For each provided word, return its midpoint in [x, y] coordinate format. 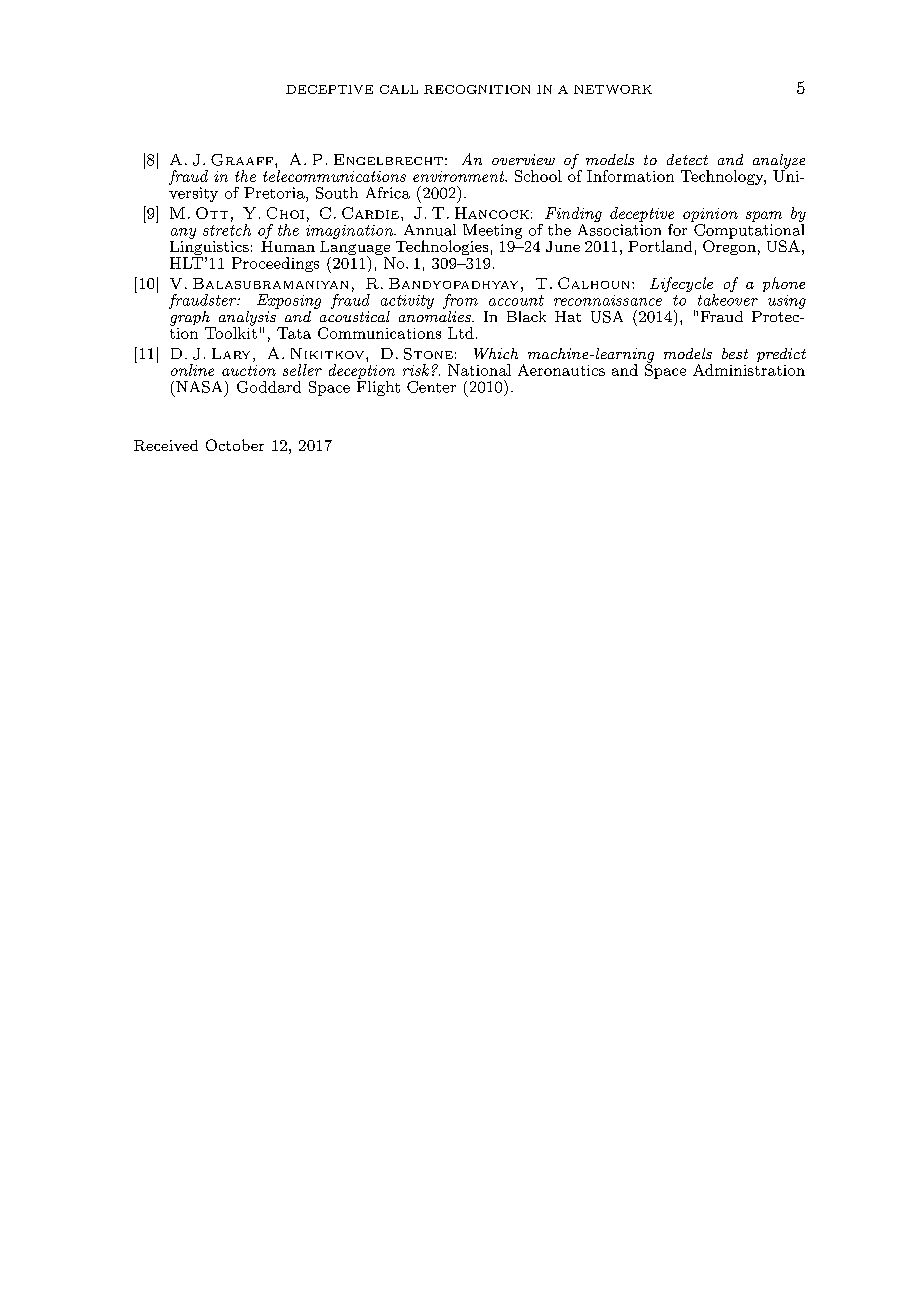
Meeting [492, 231]
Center [431, 387]
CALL [399, 89]
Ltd [461, 333]
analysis [248, 318]
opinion [710, 215]
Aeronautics [561, 370]
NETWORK [613, 89]
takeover [728, 300]
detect [687, 159]
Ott [212, 213]
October [235, 445]
